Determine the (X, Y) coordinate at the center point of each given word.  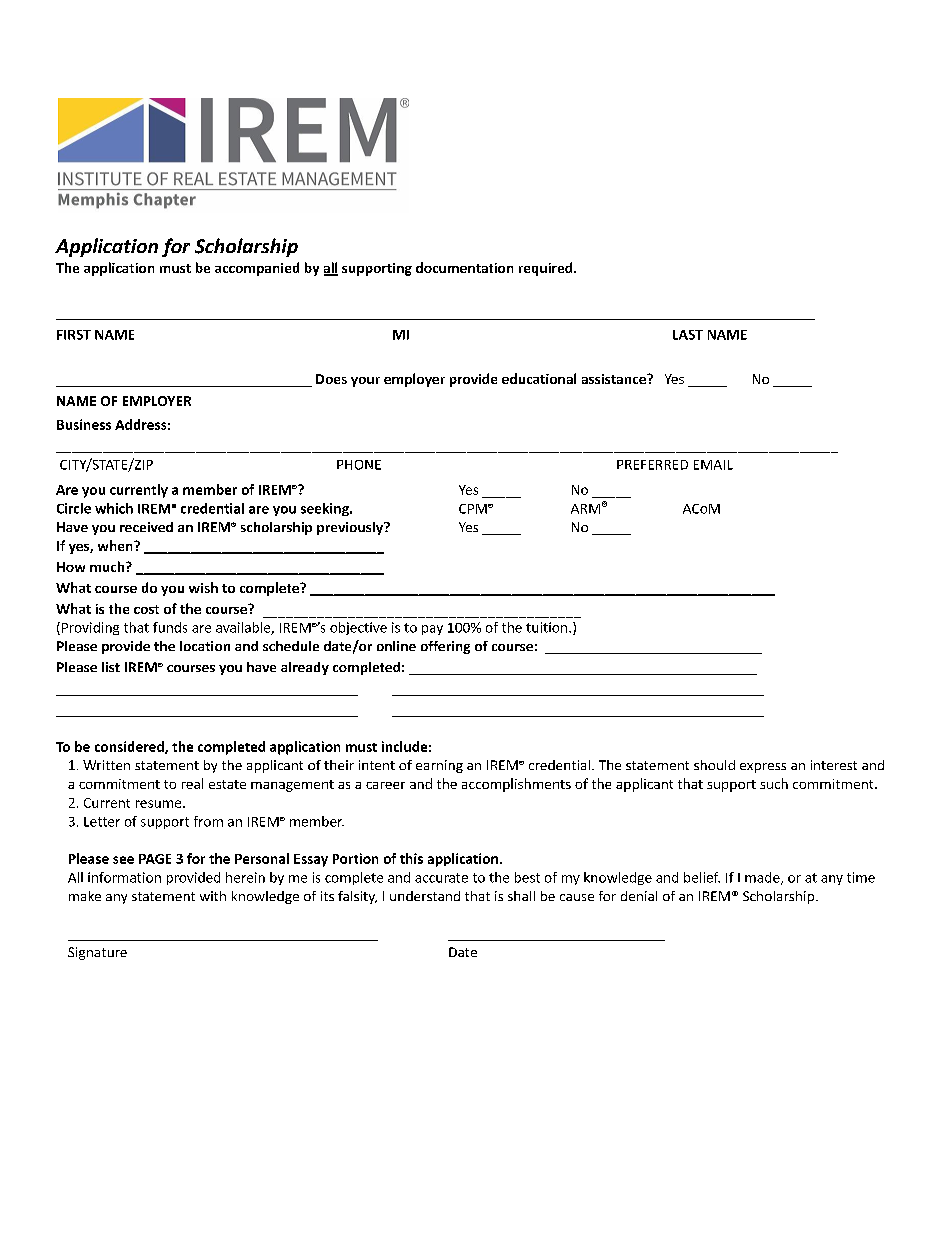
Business (84, 424)
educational (539, 378)
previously (351, 528)
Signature (97, 953)
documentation (464, 267)
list (111, 667)
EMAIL (713, 465)
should (714, 765)
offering (445, 647)
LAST (688, 335)
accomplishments (516, 785)
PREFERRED (652, 465)
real (192, 783)
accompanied (257, 269)
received (146, 527)
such (774, 783)
